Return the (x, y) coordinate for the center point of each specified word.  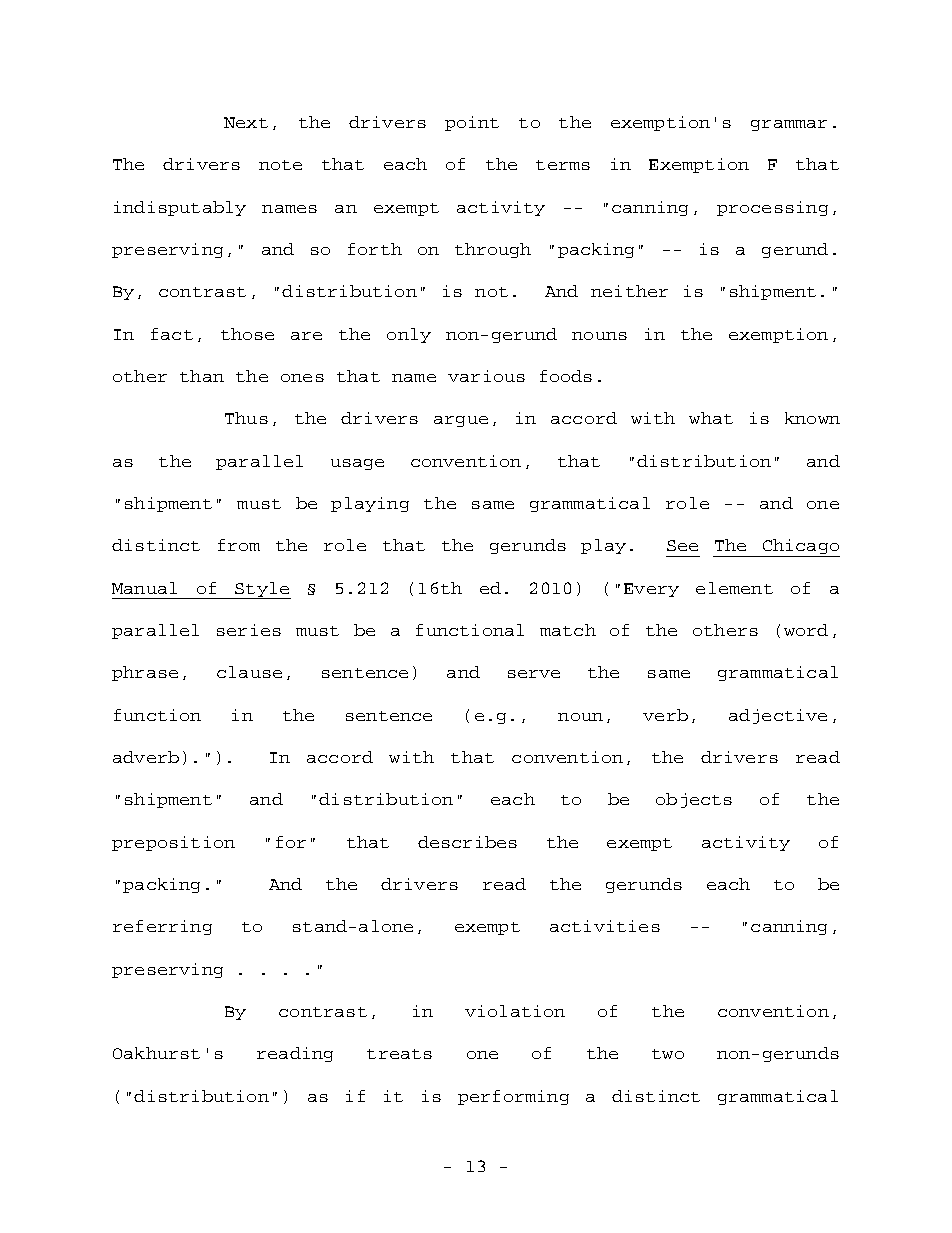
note (280, 165)
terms (563, 165)
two (668, 1054)
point (472, 123)
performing (513, 1097)
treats (399, 1054)
